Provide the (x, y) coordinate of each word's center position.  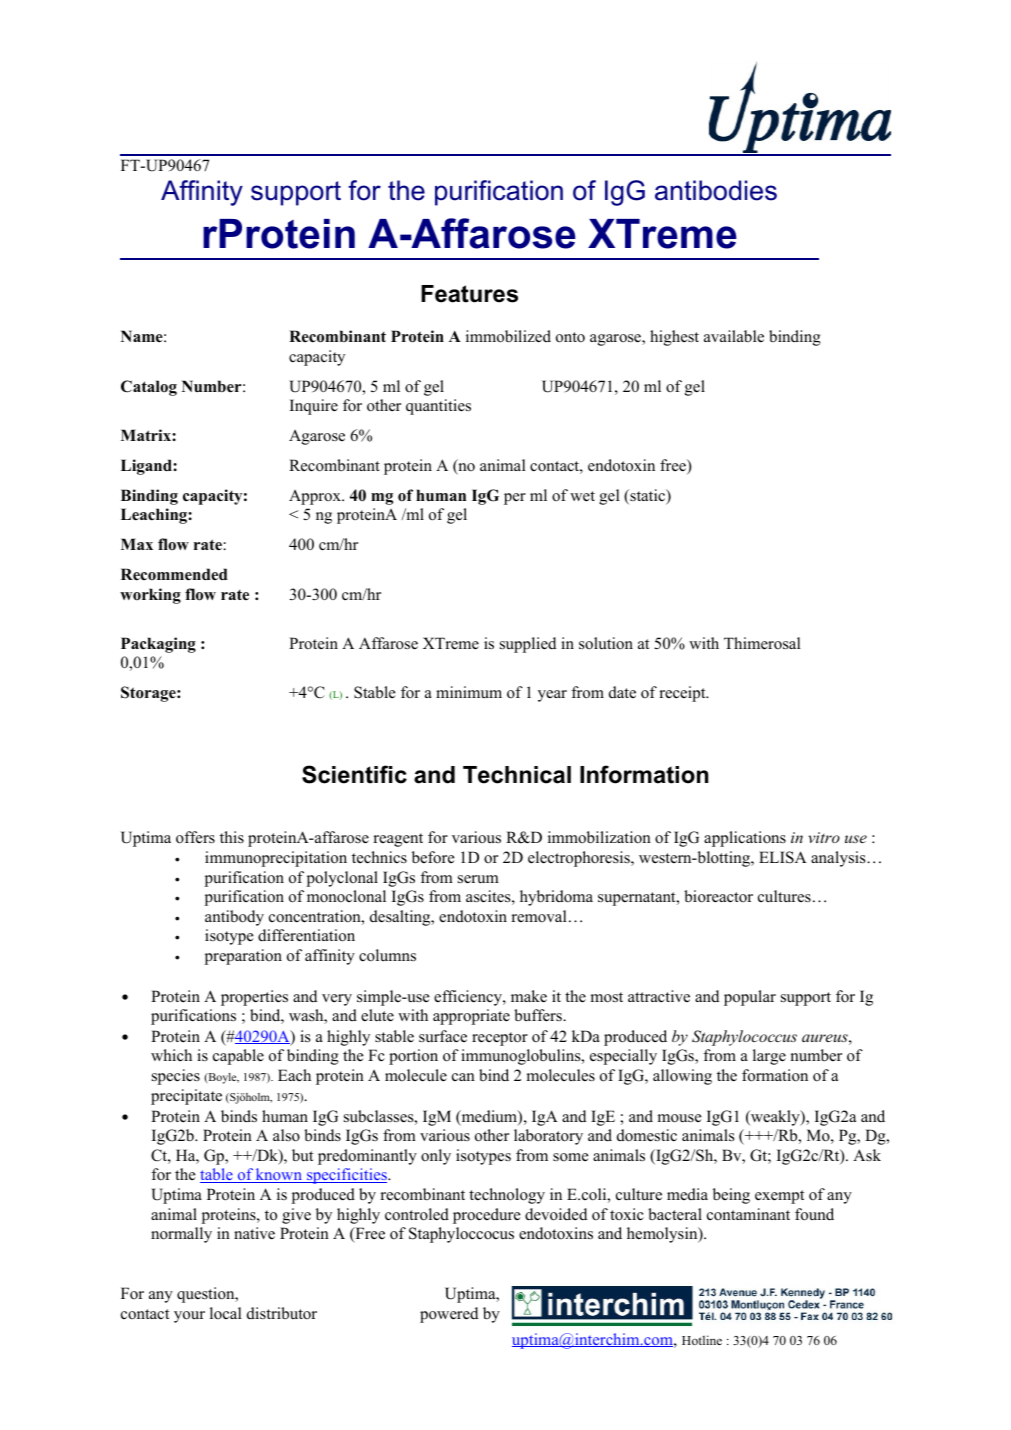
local (226, 1313)
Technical (517, 775)
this (232, 837)
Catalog (149, 388)
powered (449, 1315)
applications (745, 839)
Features (469, 294)
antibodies (716, 190)
